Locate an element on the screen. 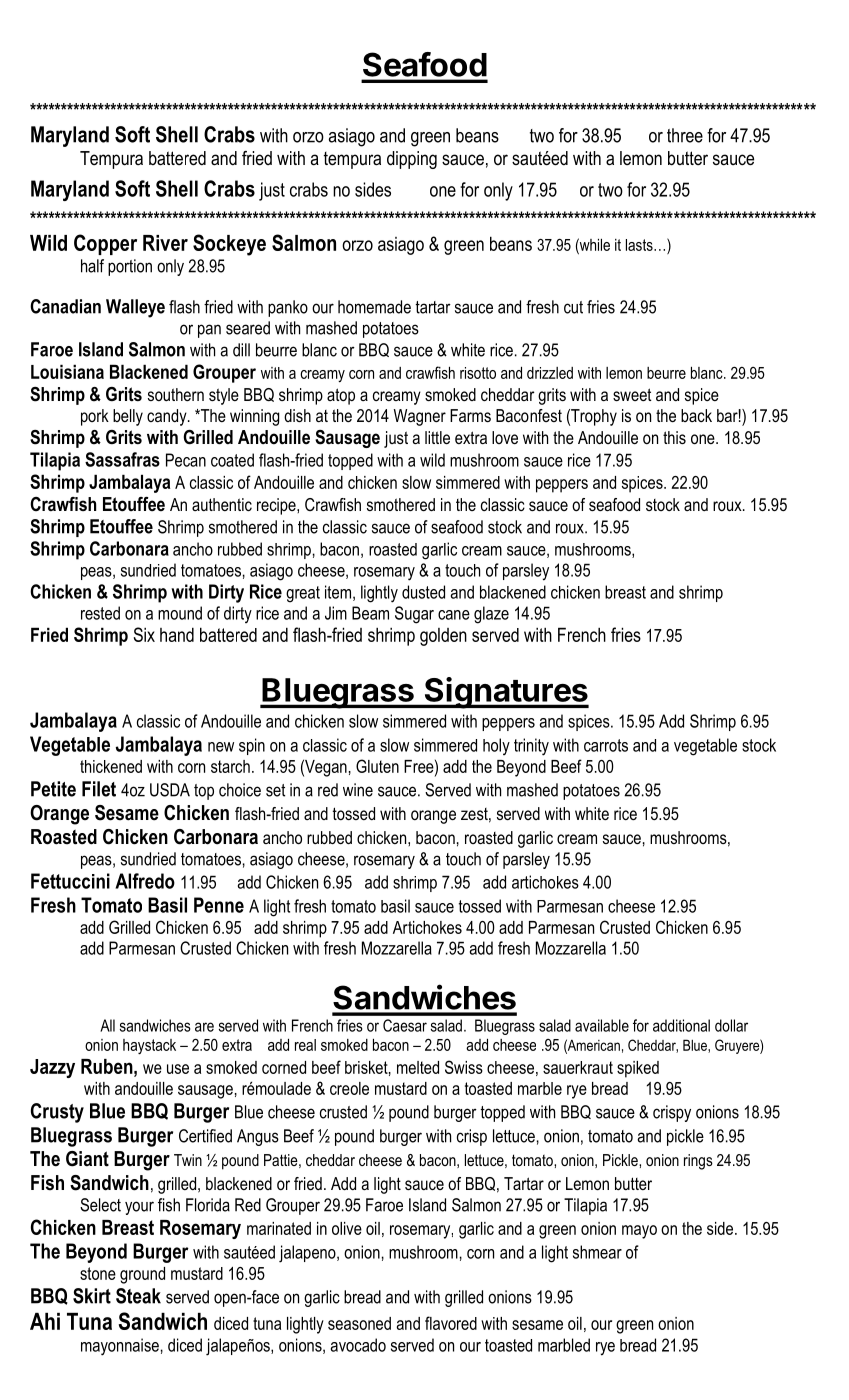  rings is located at coordinates (698, 1162).
